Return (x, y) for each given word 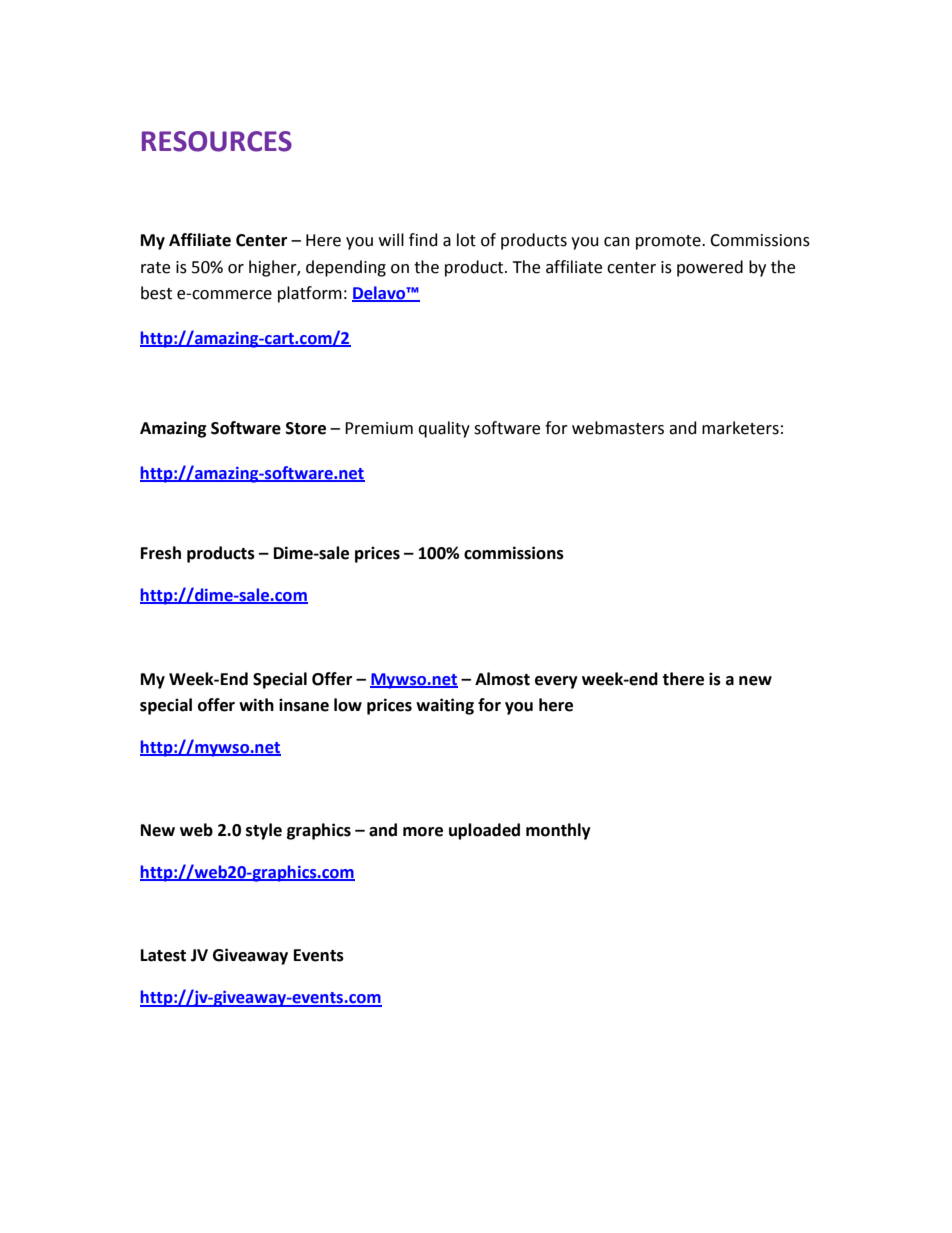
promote (669, 242)
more (423, 832)
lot (466, 240)
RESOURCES (217, 141)
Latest (163, 955)
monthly (558, 831)
